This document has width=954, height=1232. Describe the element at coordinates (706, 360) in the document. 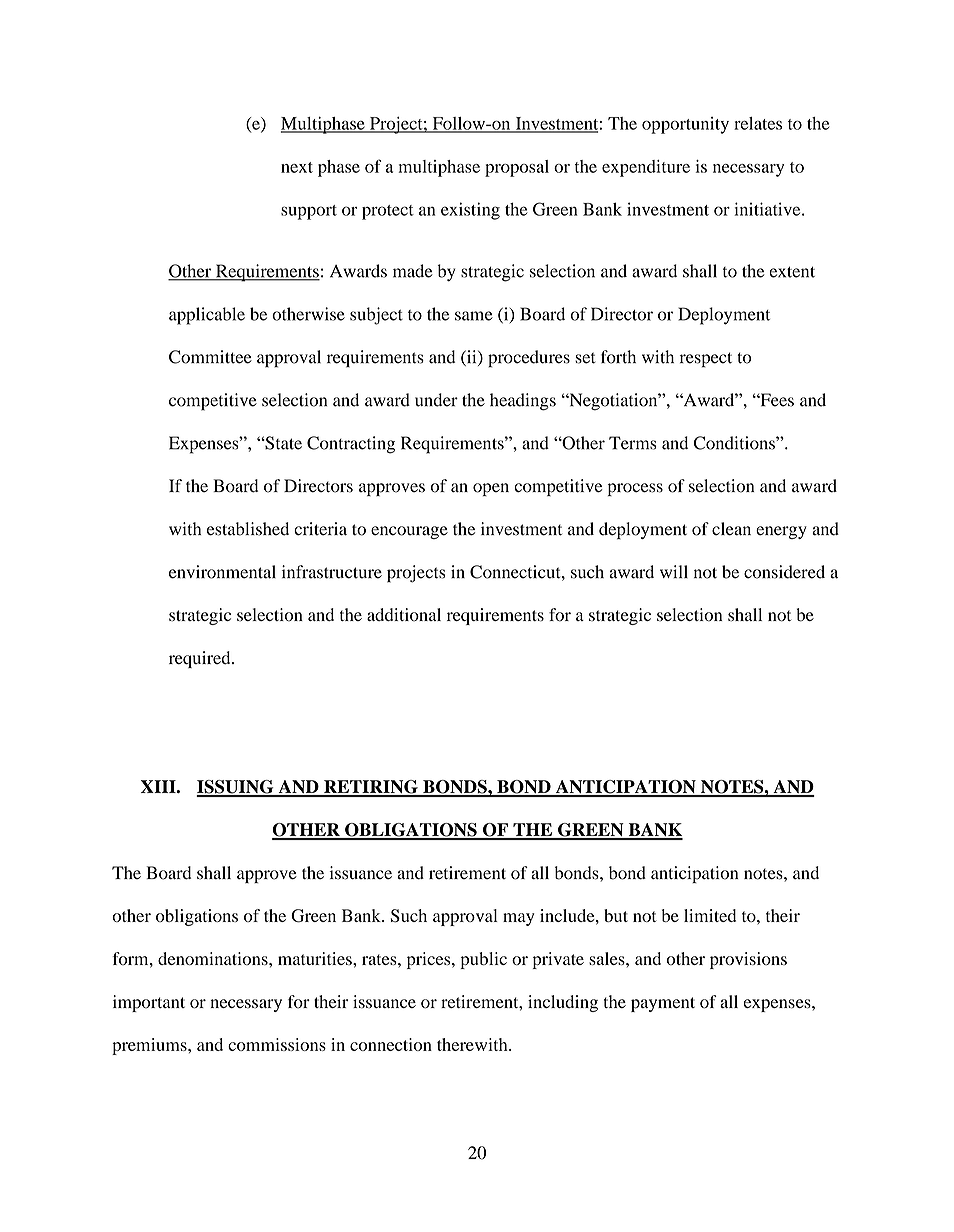

I see `respect` at that location.
